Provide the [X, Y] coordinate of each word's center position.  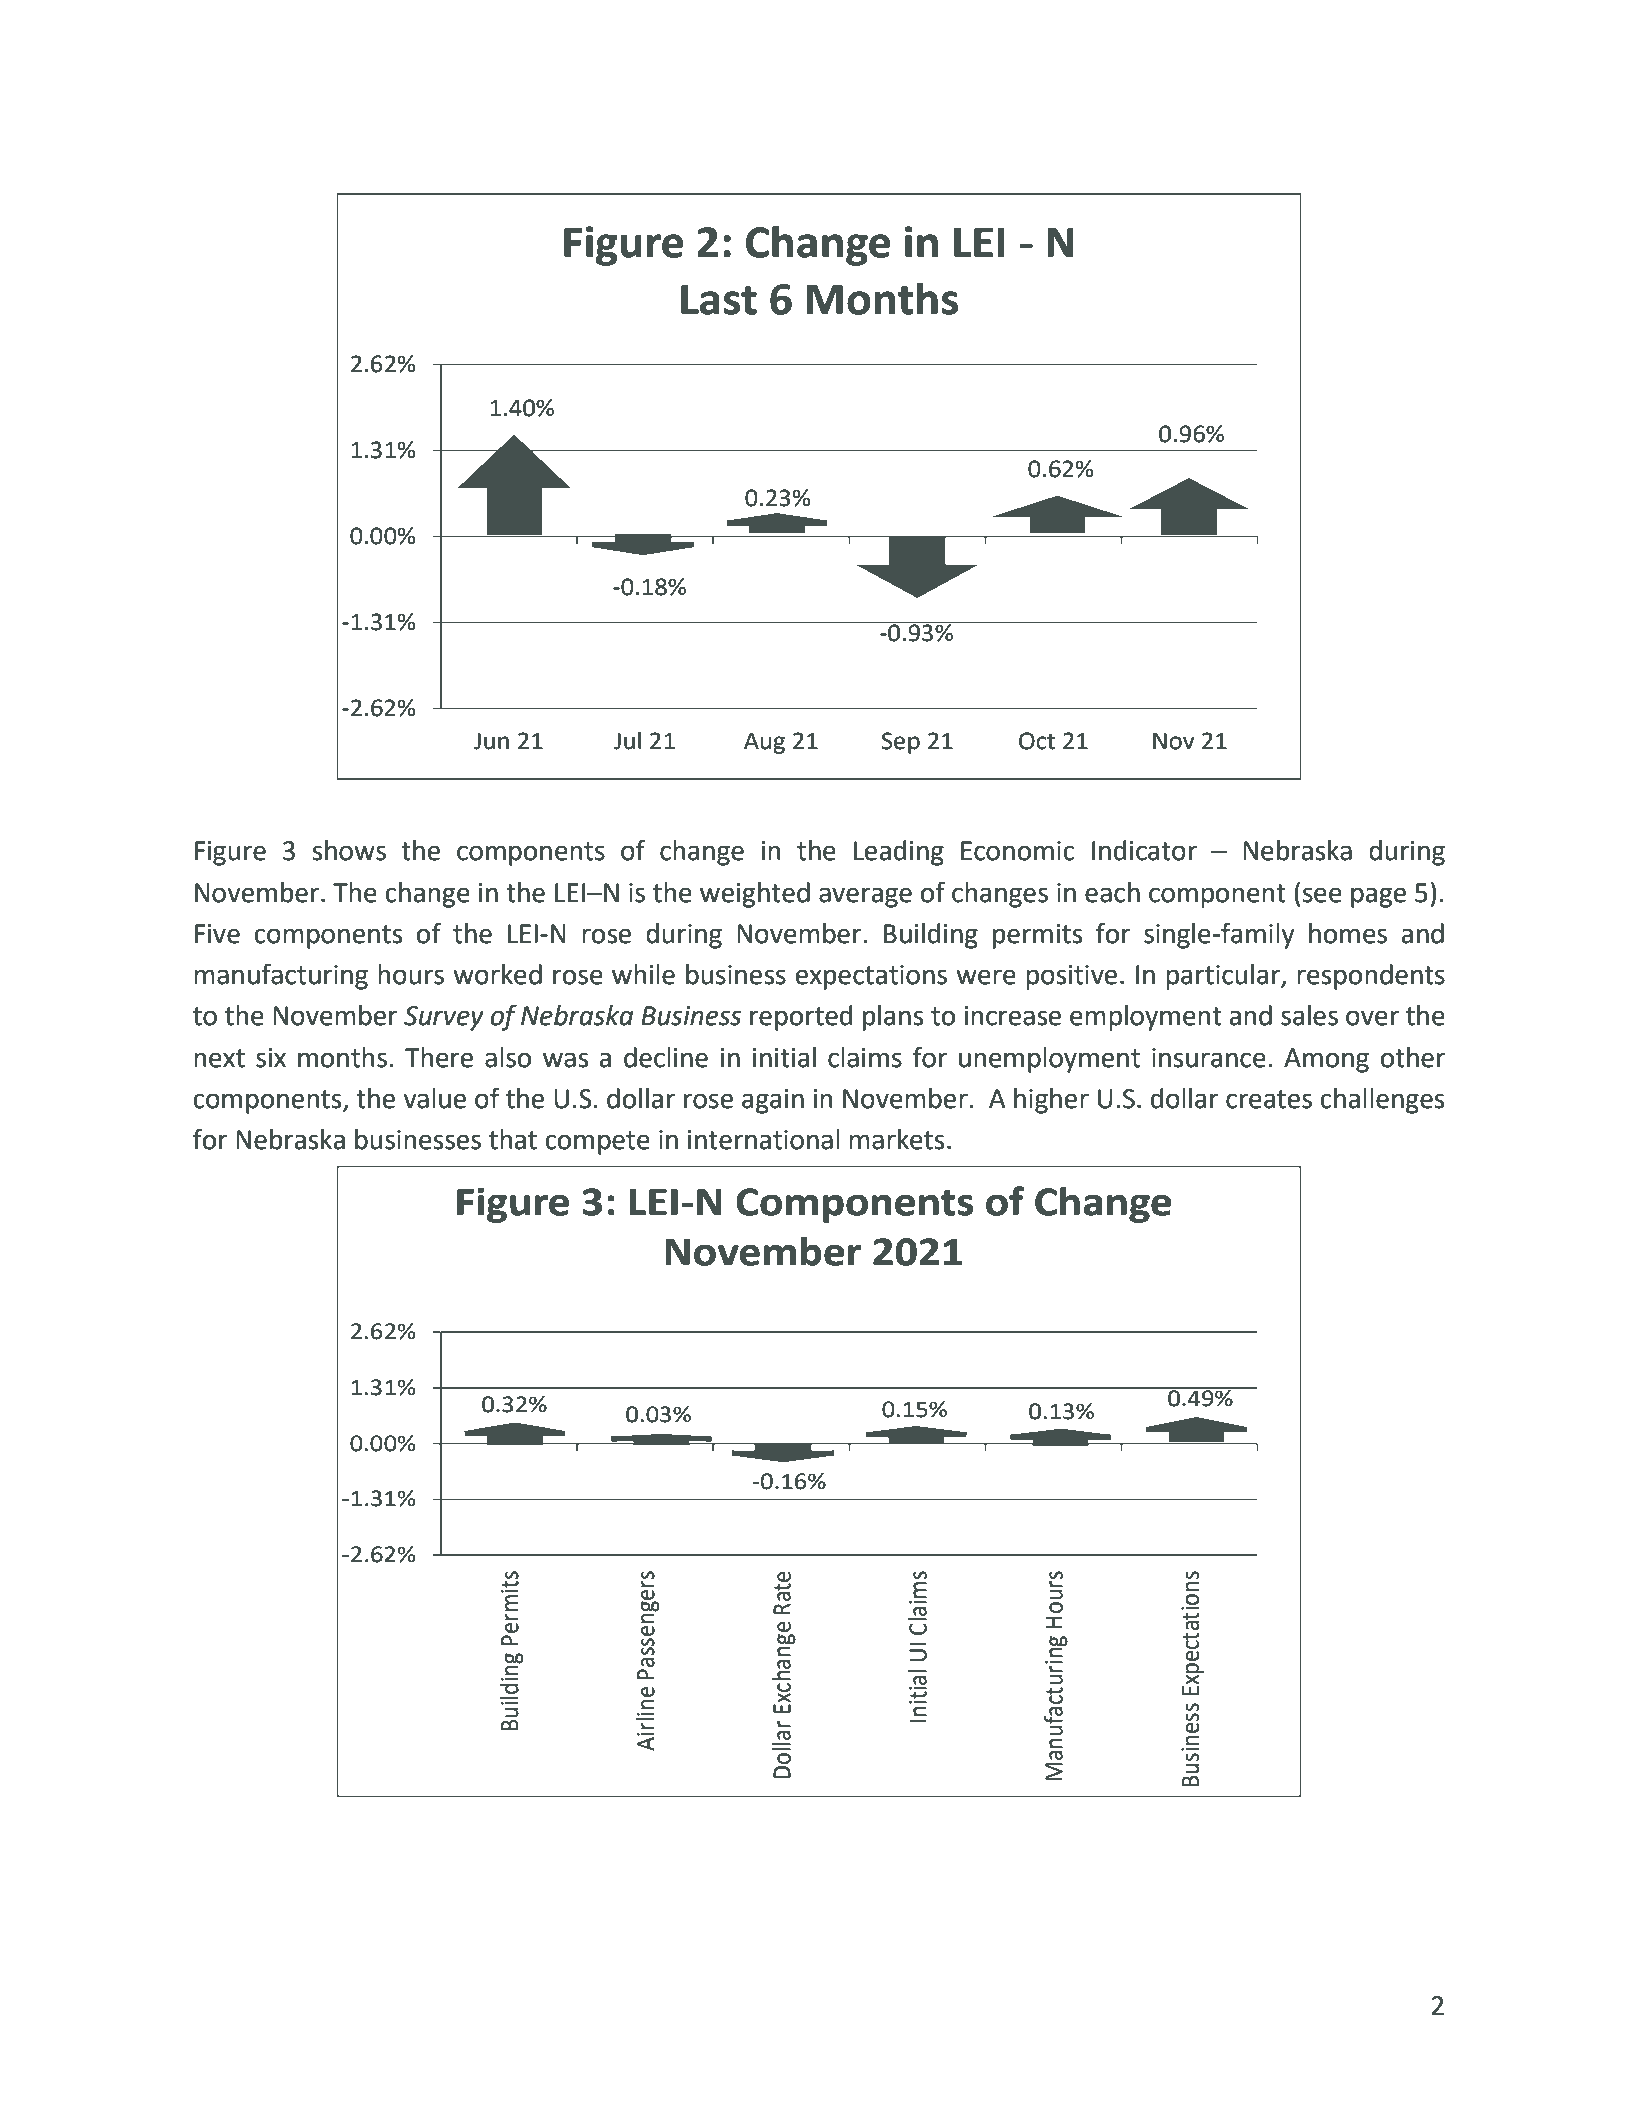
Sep [901, 743]
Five [217, 934]
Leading [899, 853]
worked [497, 974]
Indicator [1144, 850]
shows [349, 850]
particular [1224, 977]
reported [801, 1018]
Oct [1037, 741]
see [1322, 895]
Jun [491, 741]
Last [719, 300]
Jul [627, 740]
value [435, 1098]
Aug [764, 743]
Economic [1018, 851]
